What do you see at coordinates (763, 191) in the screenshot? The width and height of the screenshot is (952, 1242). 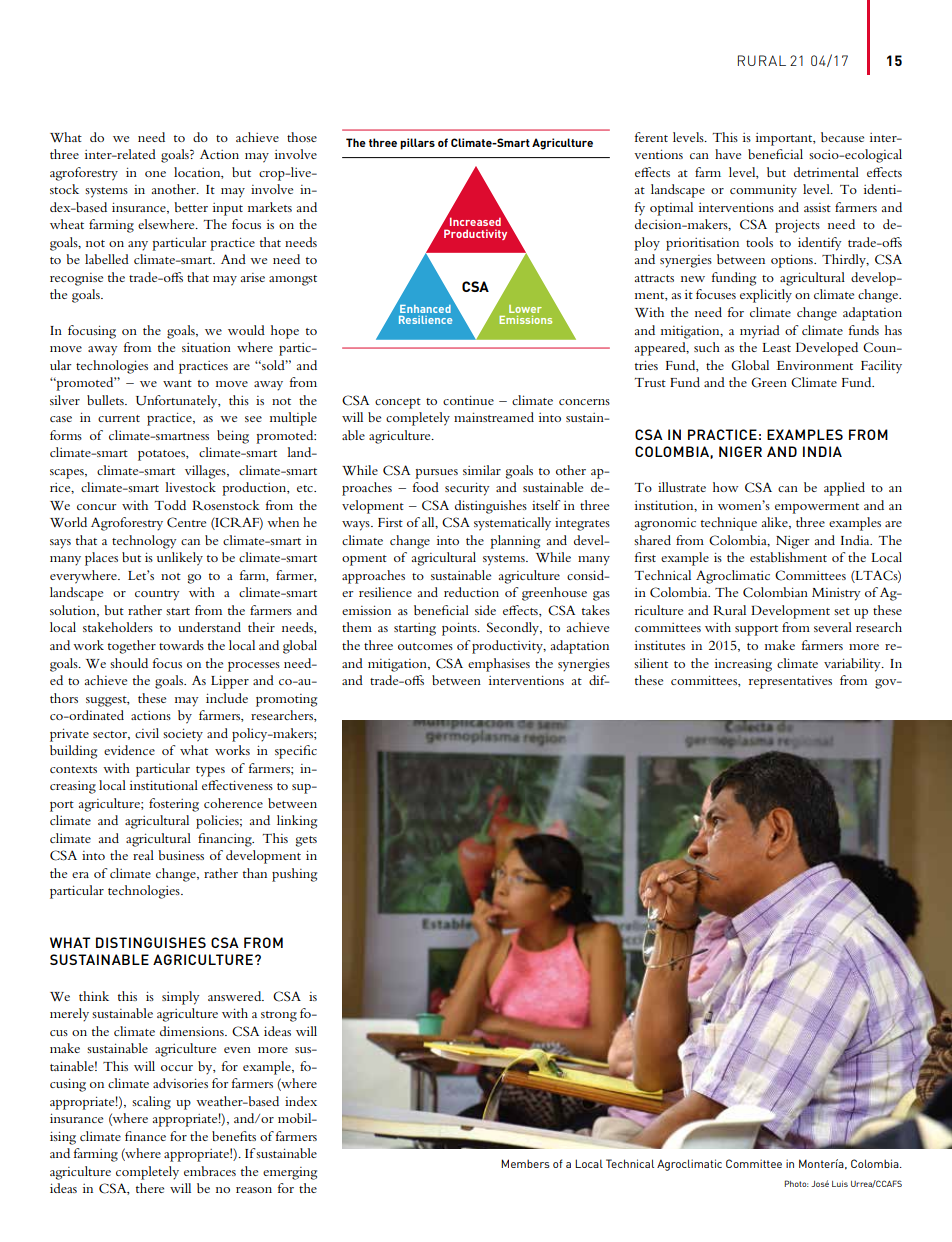 I see `community` at bounding box center [763, 191].
